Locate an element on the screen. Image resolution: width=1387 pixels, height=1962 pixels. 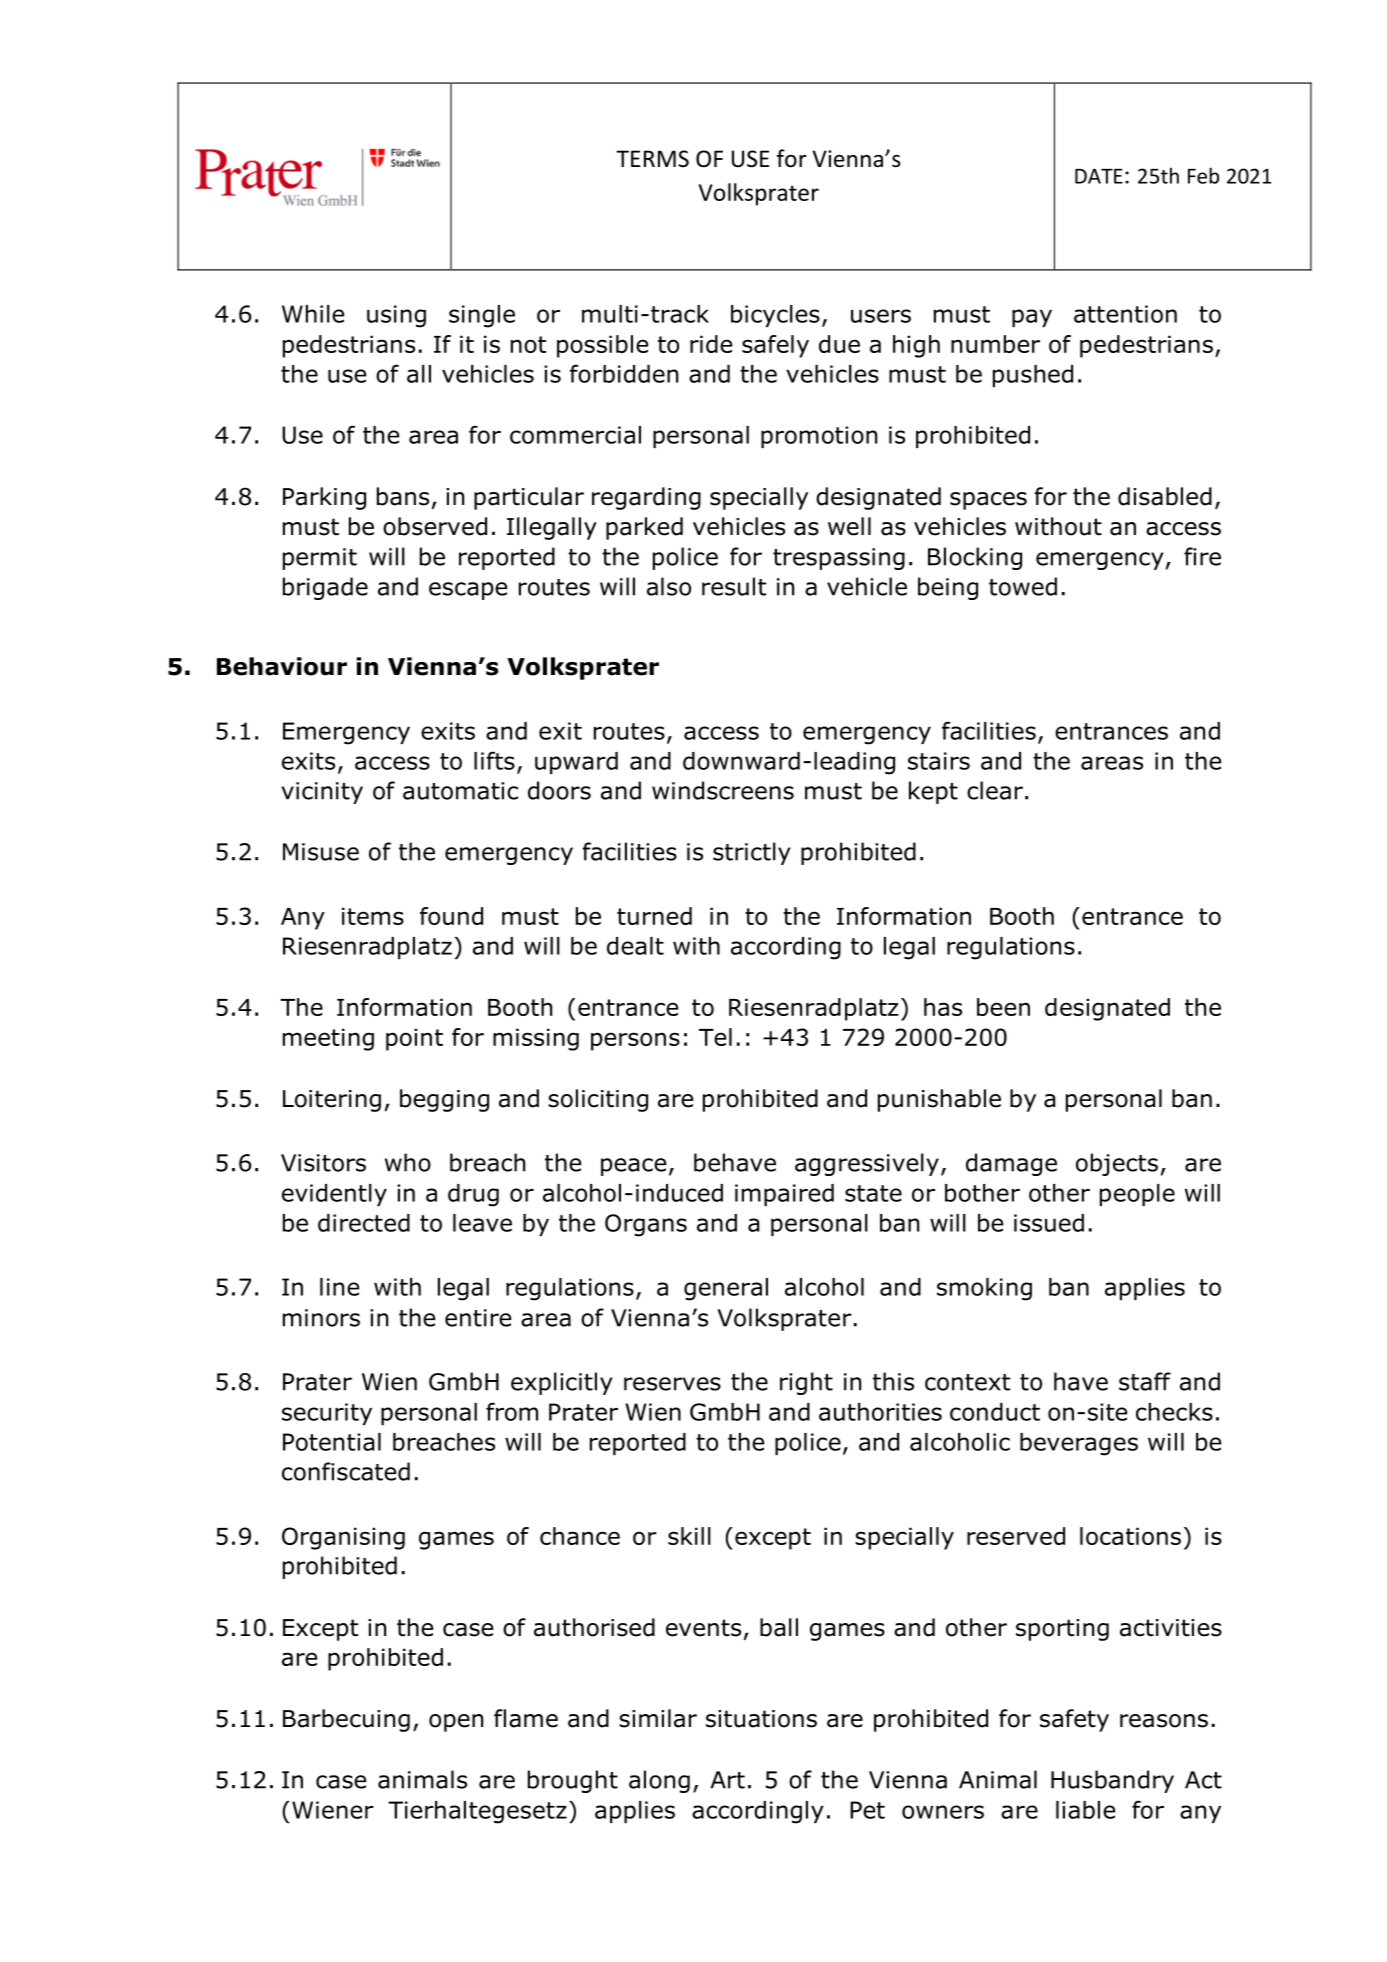
Barbecuing is located at coordinates (346, 1720).
